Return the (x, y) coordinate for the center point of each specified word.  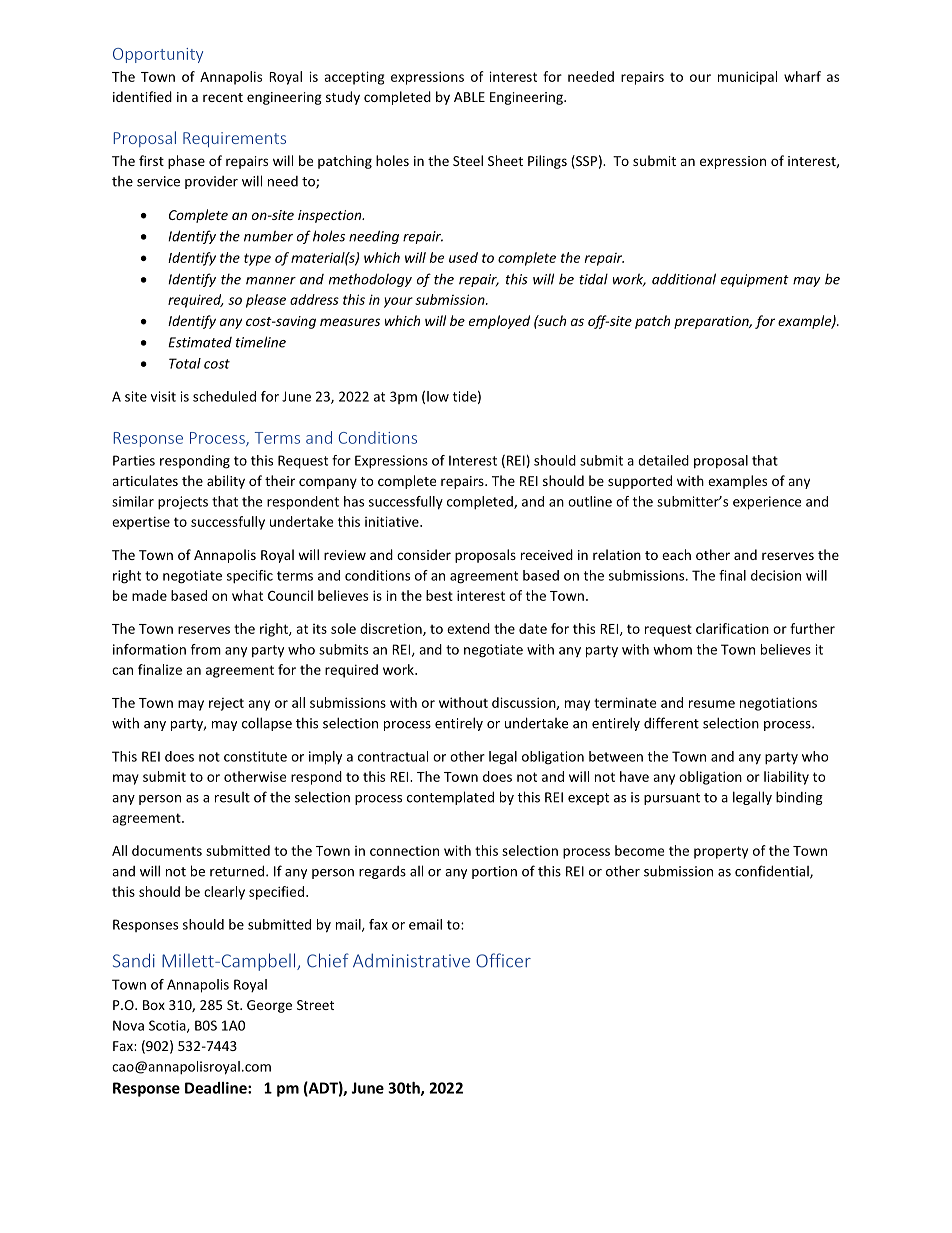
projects (183, 503)
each (676, 554)
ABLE (469, 97)
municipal (747, 78)
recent (223, 97)
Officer (503, 960)
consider (424, 554)
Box (154, 1005)
